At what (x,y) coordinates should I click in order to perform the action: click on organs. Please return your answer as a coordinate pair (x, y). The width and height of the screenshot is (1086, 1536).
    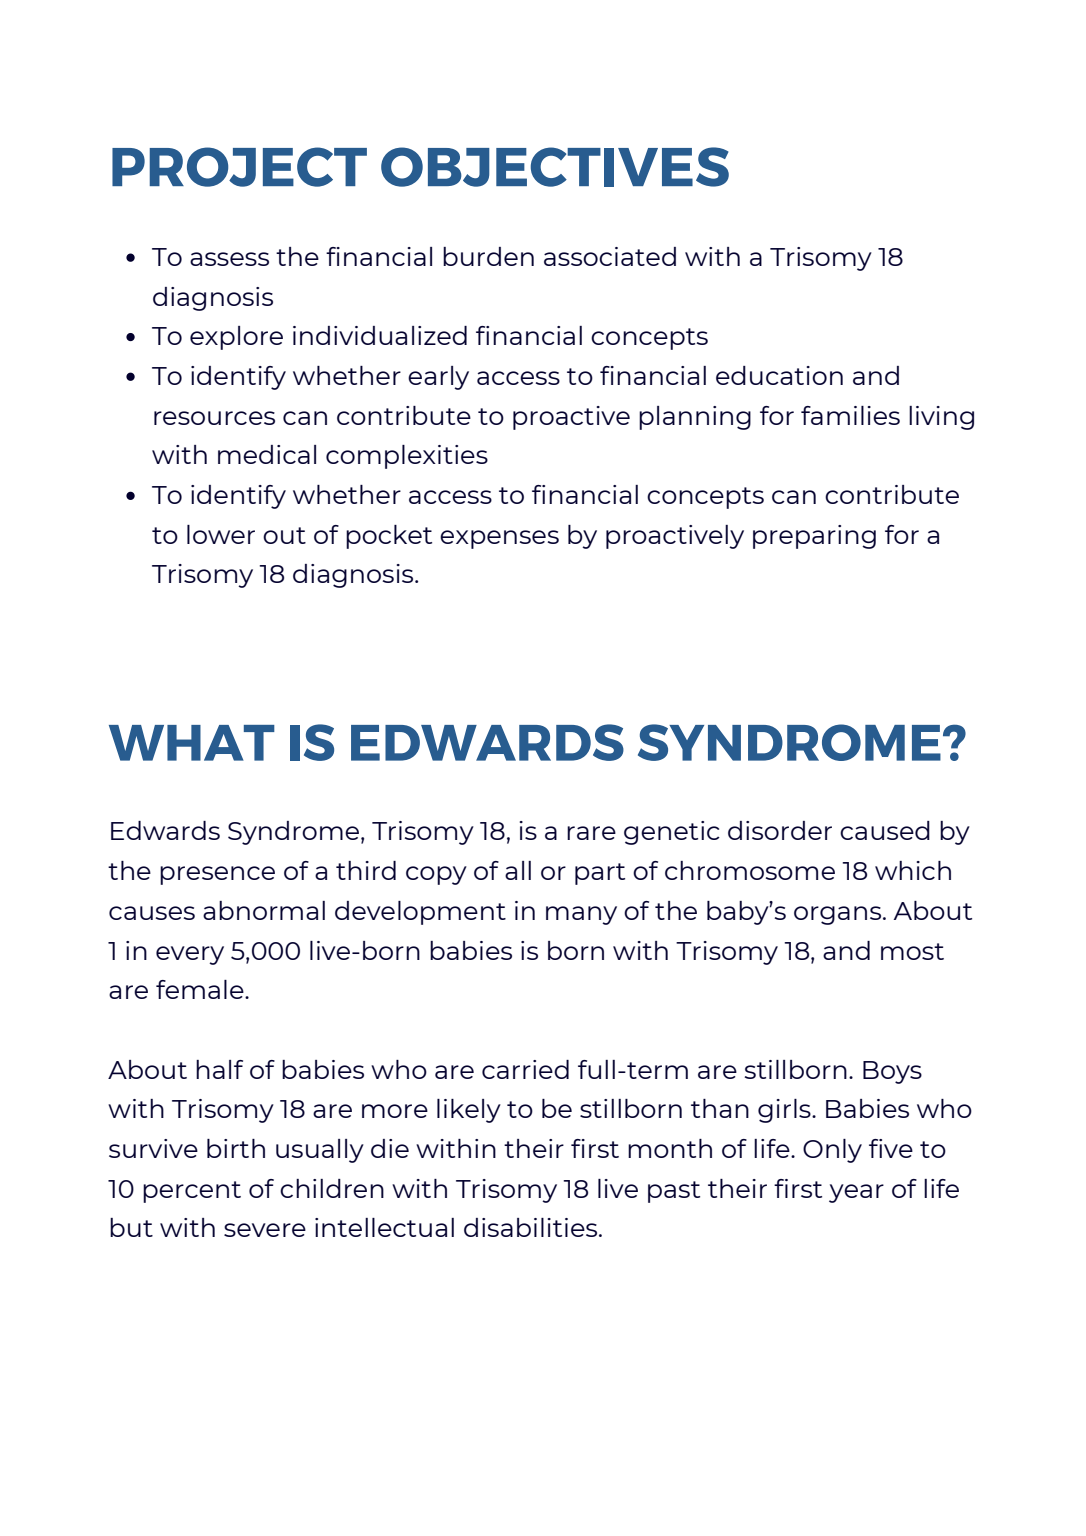
    Looking at the image, I should click on (837, 915).
